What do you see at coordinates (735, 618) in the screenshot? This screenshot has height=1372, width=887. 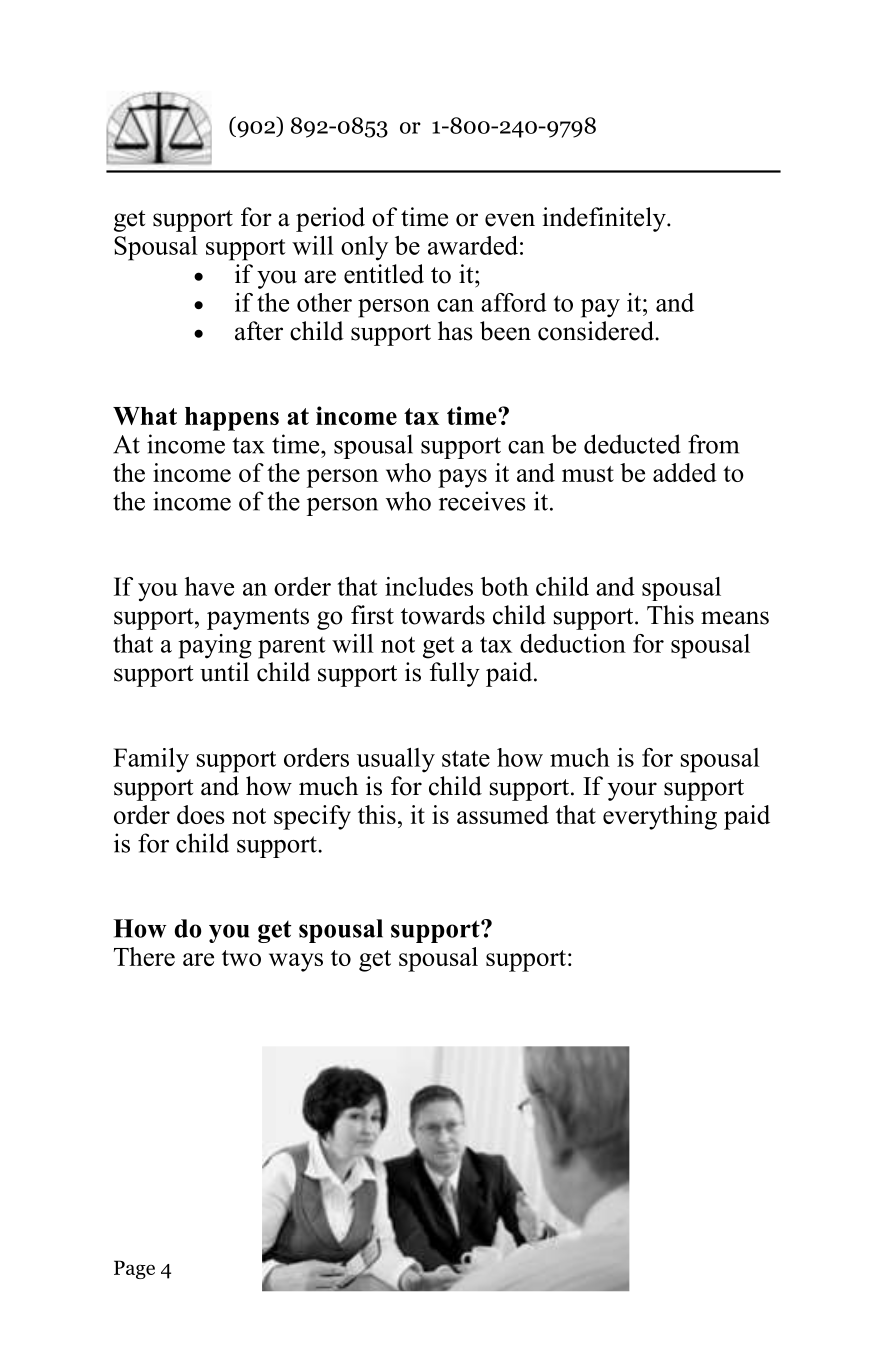 I see `means` at bounding box center [735, 618].
